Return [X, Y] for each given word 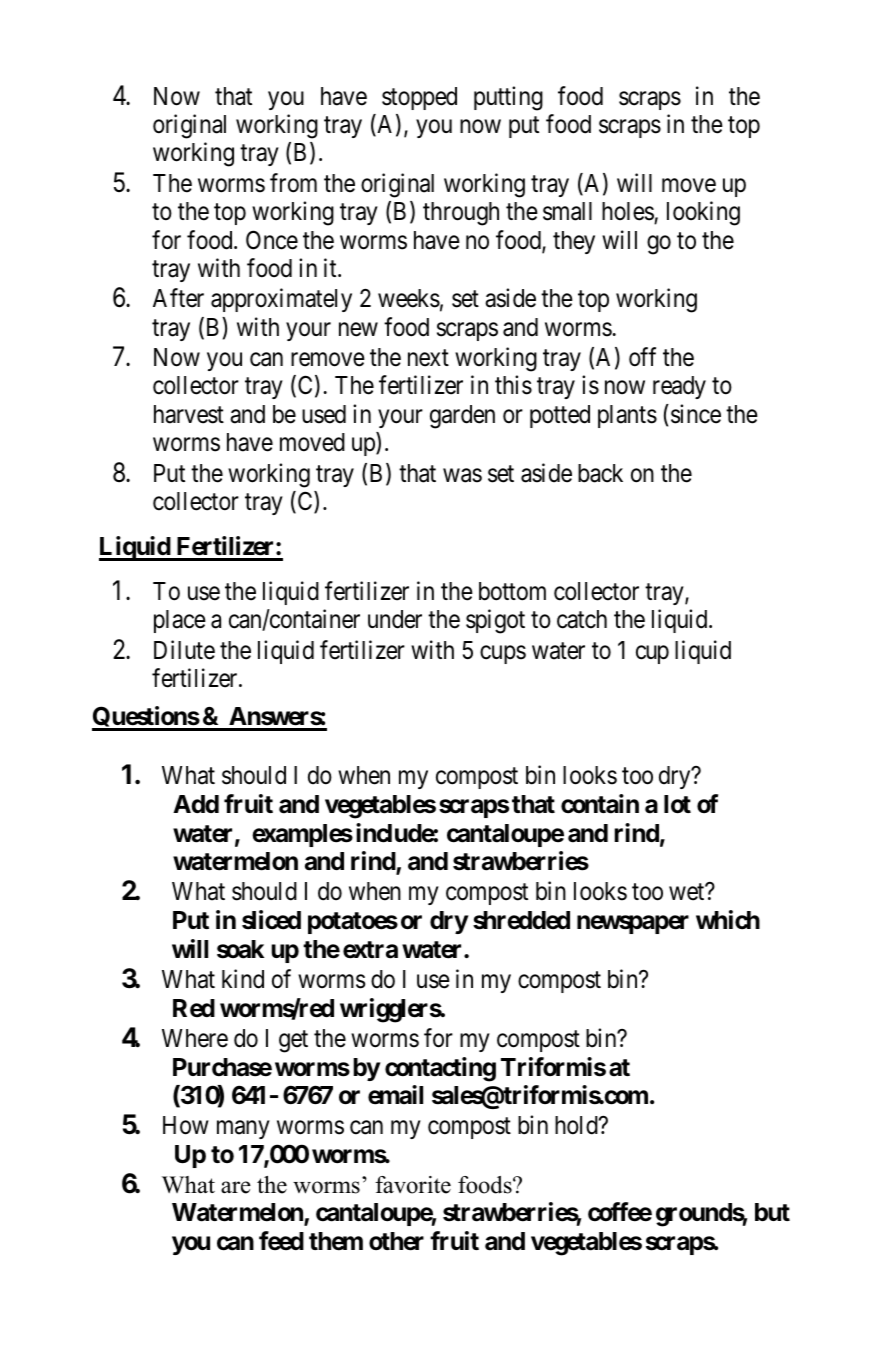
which [728, 920]
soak [240, 949]
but [772, 1212]
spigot [495, 621]
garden [462, 417]
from [293, 183]
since [696, 414]
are [236, 1187]
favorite [413, 1185]
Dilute [184, 650]
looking [703, 213]
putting [508, 98]
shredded [521, 920]
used [324, 414]
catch [582, 619]
